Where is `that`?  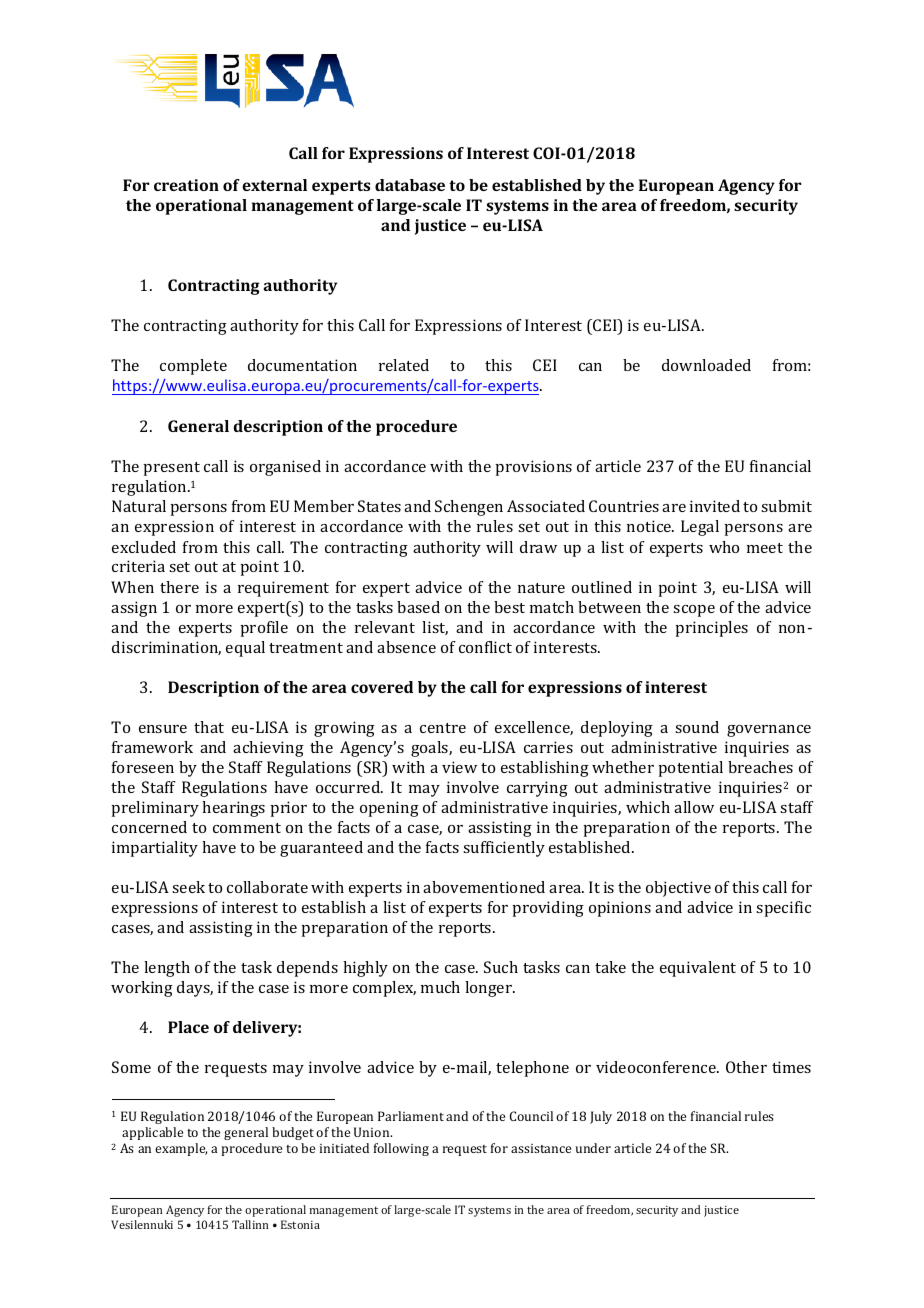 that is located at coordinates (209, 727).
